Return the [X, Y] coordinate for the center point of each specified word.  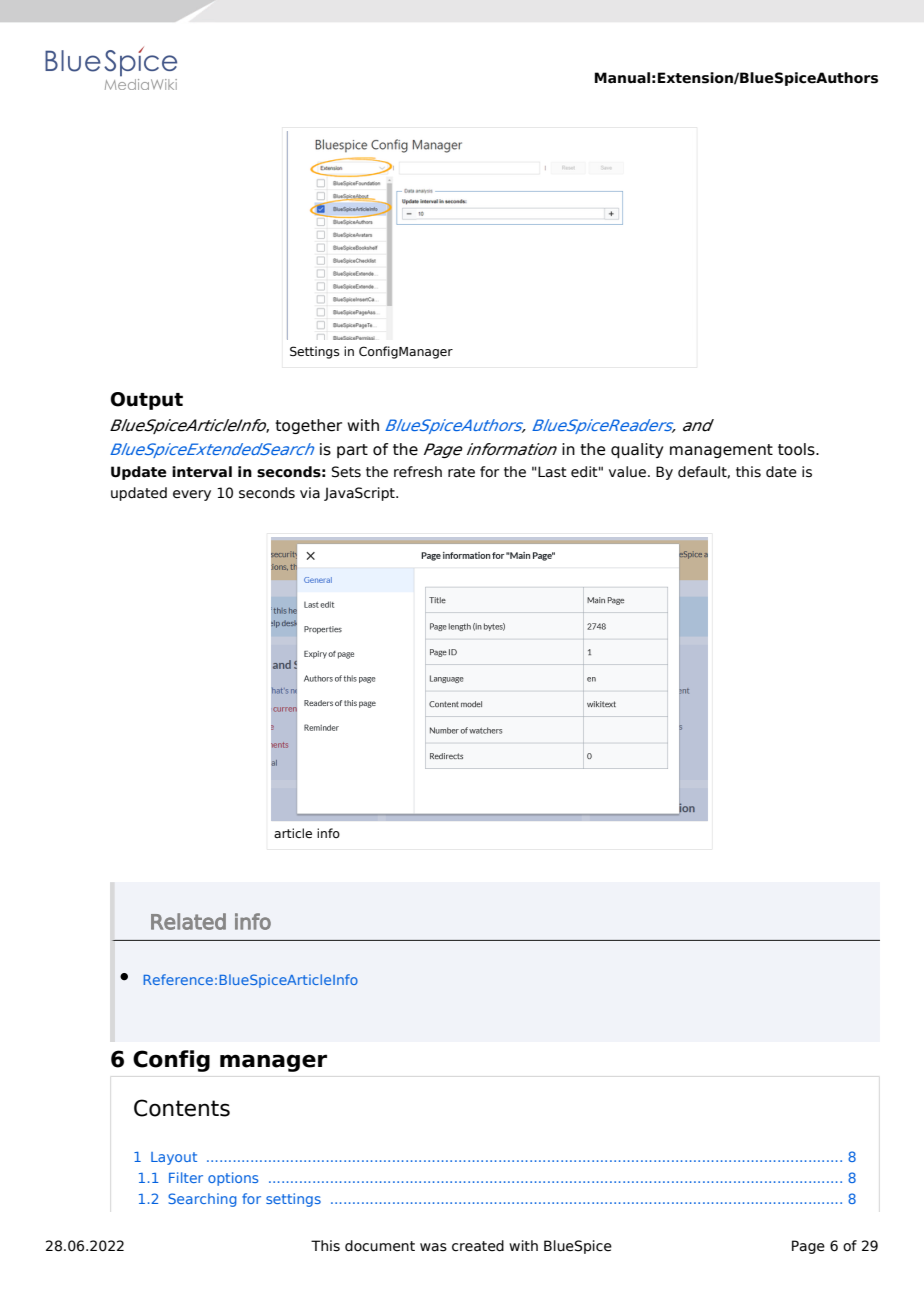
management [721, 451]
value [627, 472]
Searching [202, 1200]
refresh [418, 472]
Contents [182, 1108]
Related [188, 921]
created [478, 1246]
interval [202, 472]
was [433, 1247]
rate [461, 472]
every [192, 495]
